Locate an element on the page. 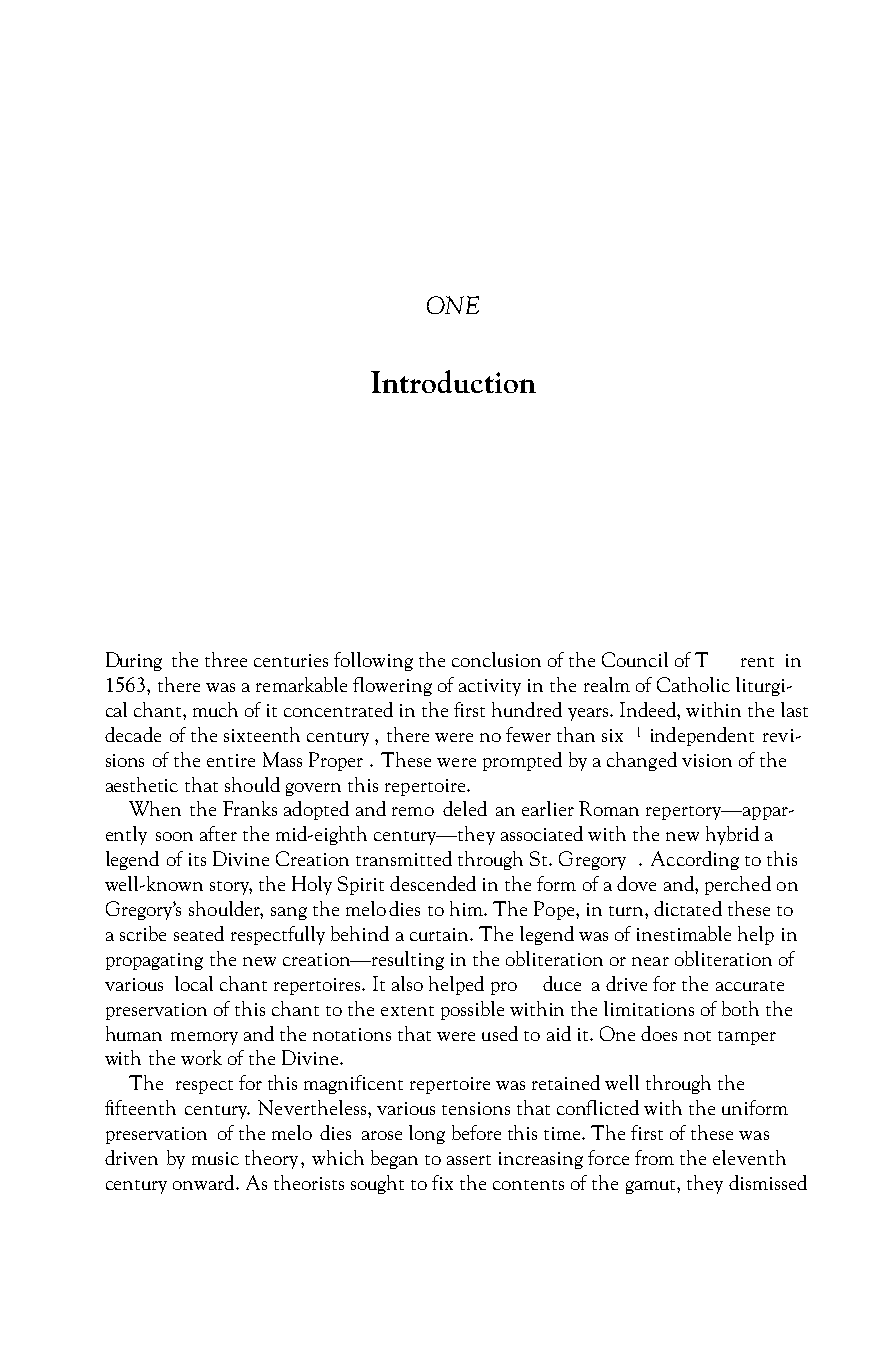 This image has width=896, height=1345. following is located at coordinates (373, 661).
